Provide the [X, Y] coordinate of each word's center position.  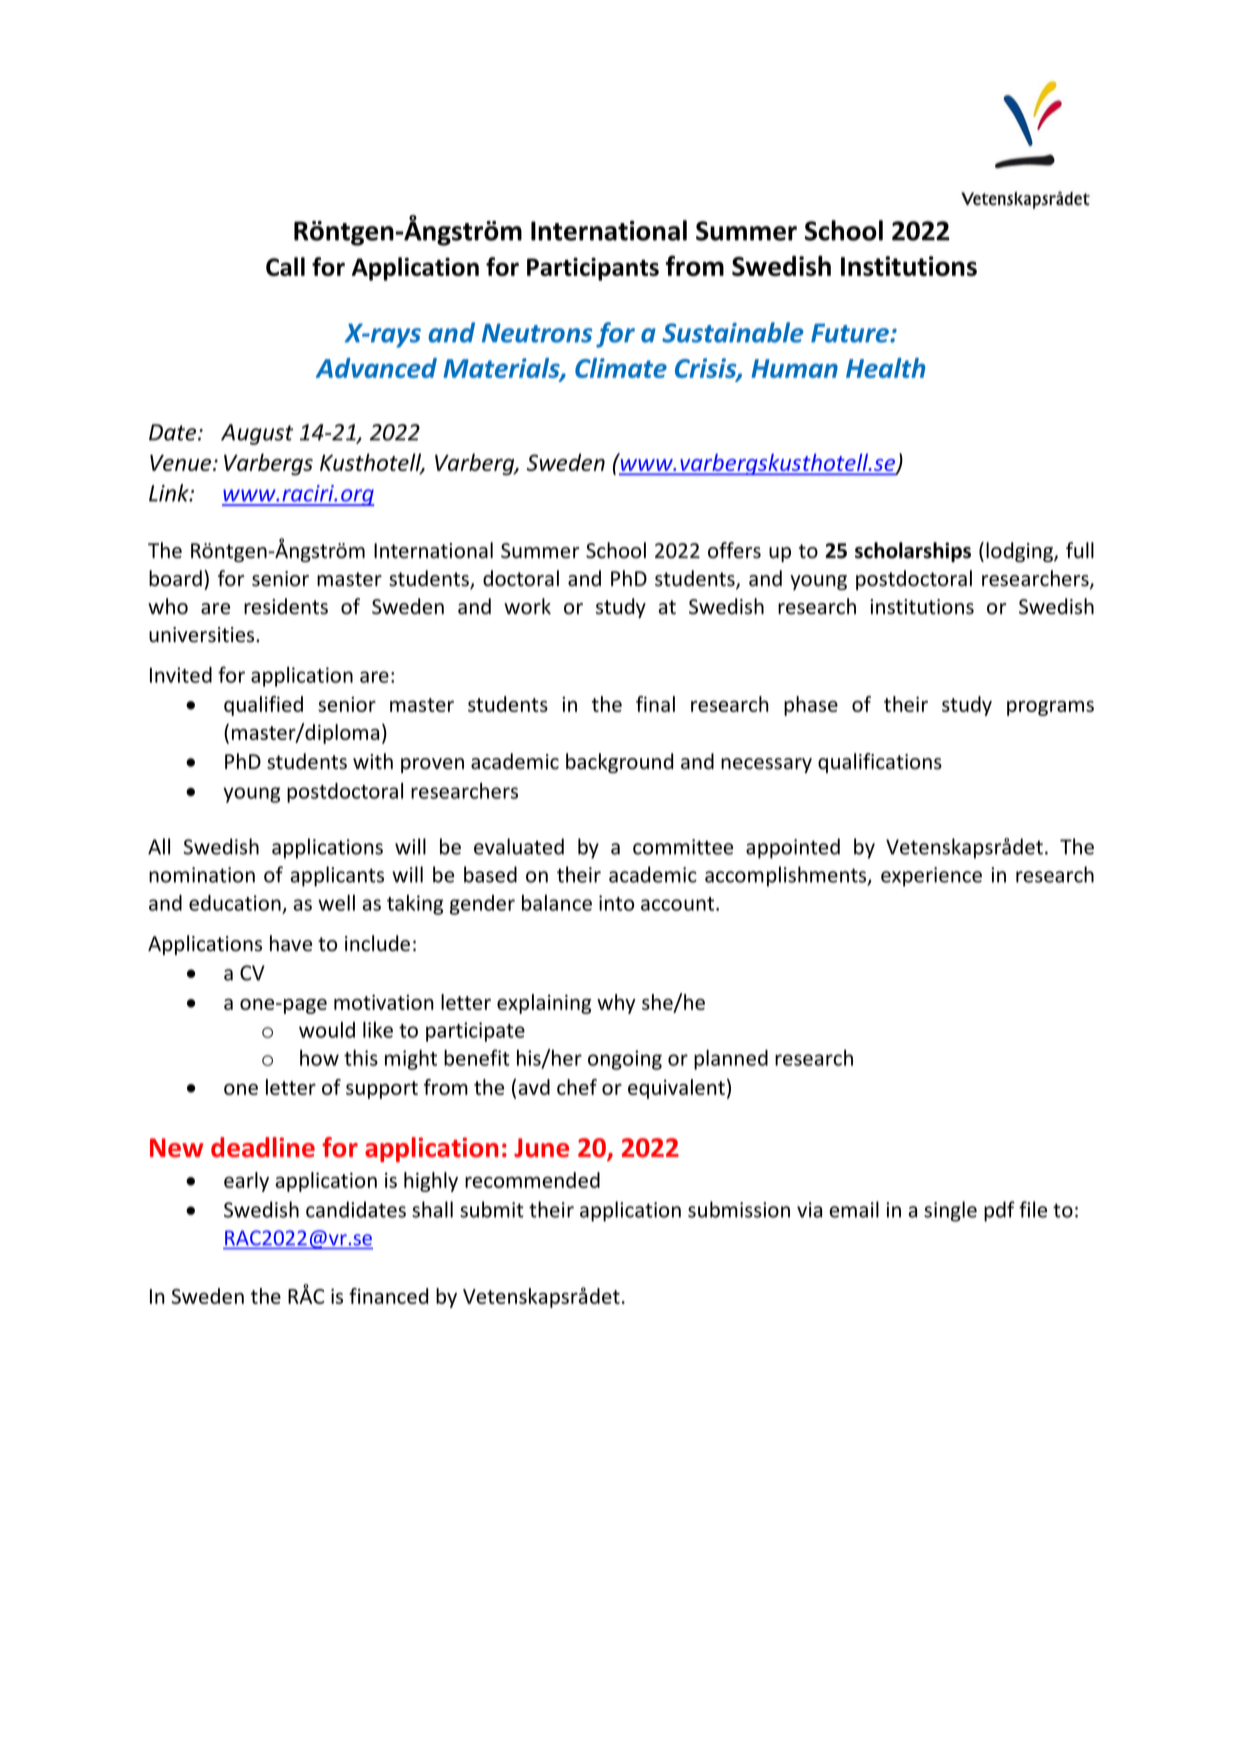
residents [286, 606]
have [291, 943]
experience [931, 877]
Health [885, 368]
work [527, 606]
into [616, 903]
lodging [1020, 552]
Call [285, 266]
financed [388, 1296]
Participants [593, 269]
